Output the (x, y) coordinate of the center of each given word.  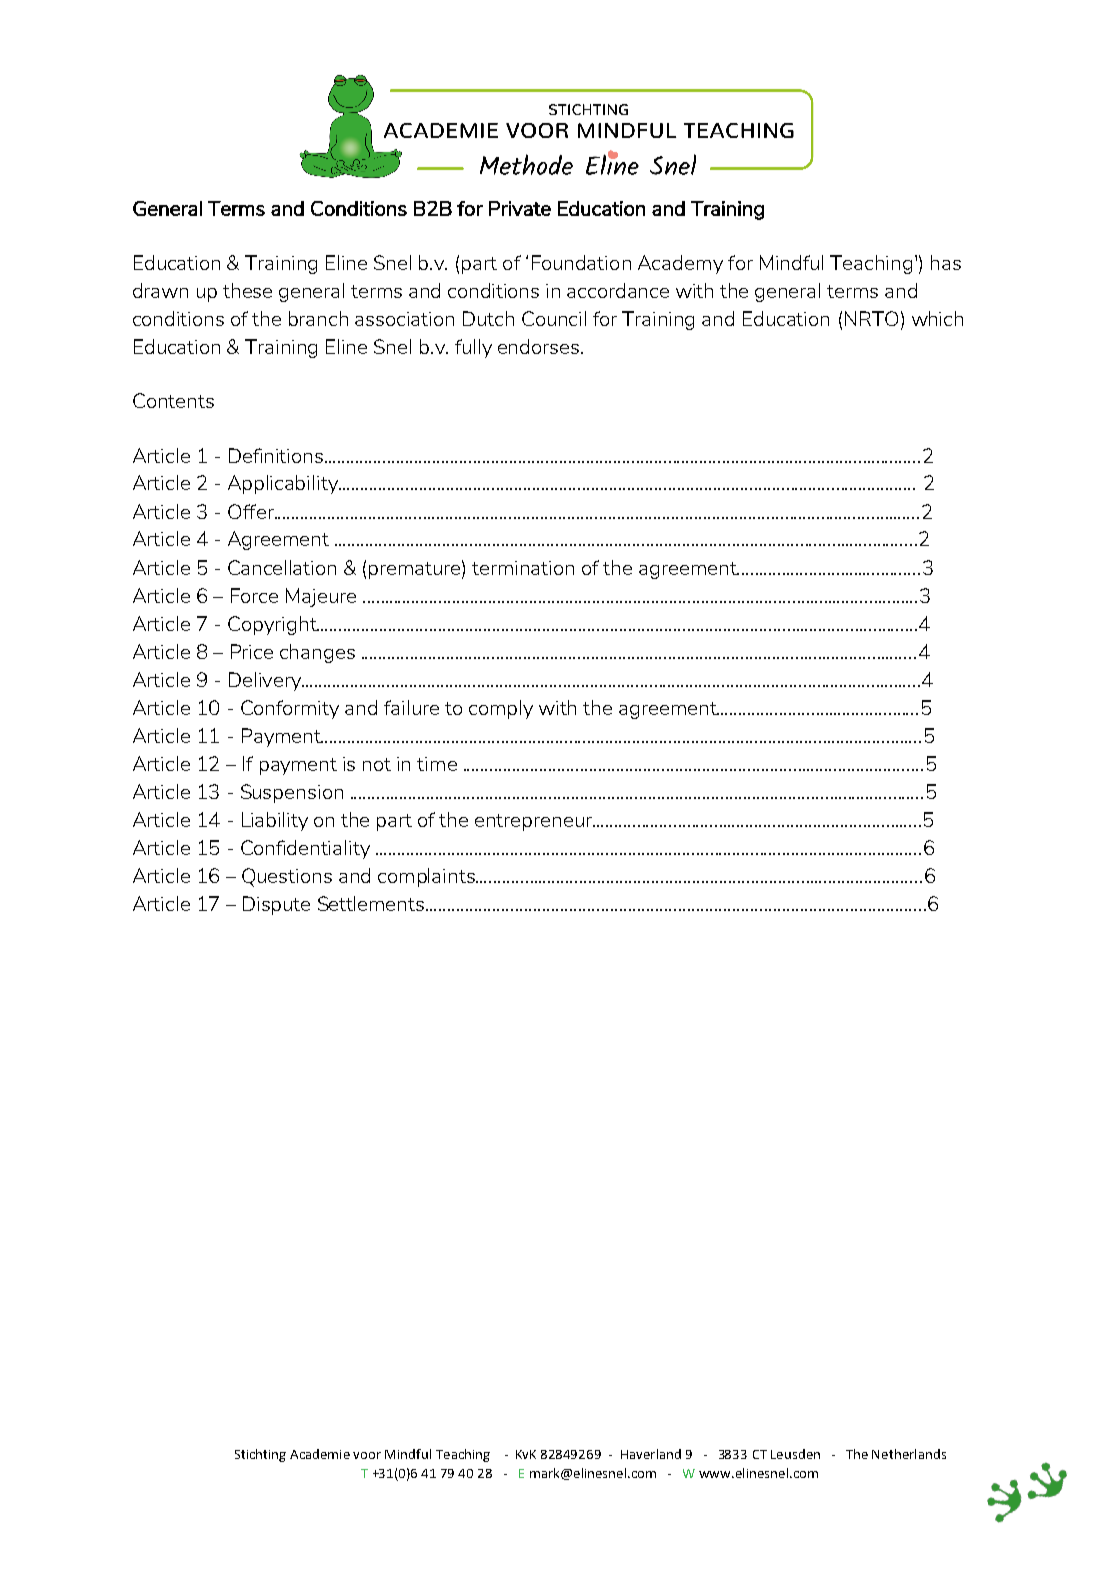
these (247, 290)
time (437, 764)
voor (367, 1455)
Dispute (276, 905)
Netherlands (909, 1454)
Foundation (581, 262)
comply (501, 709)
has (946, 262)
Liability (275, 821)
